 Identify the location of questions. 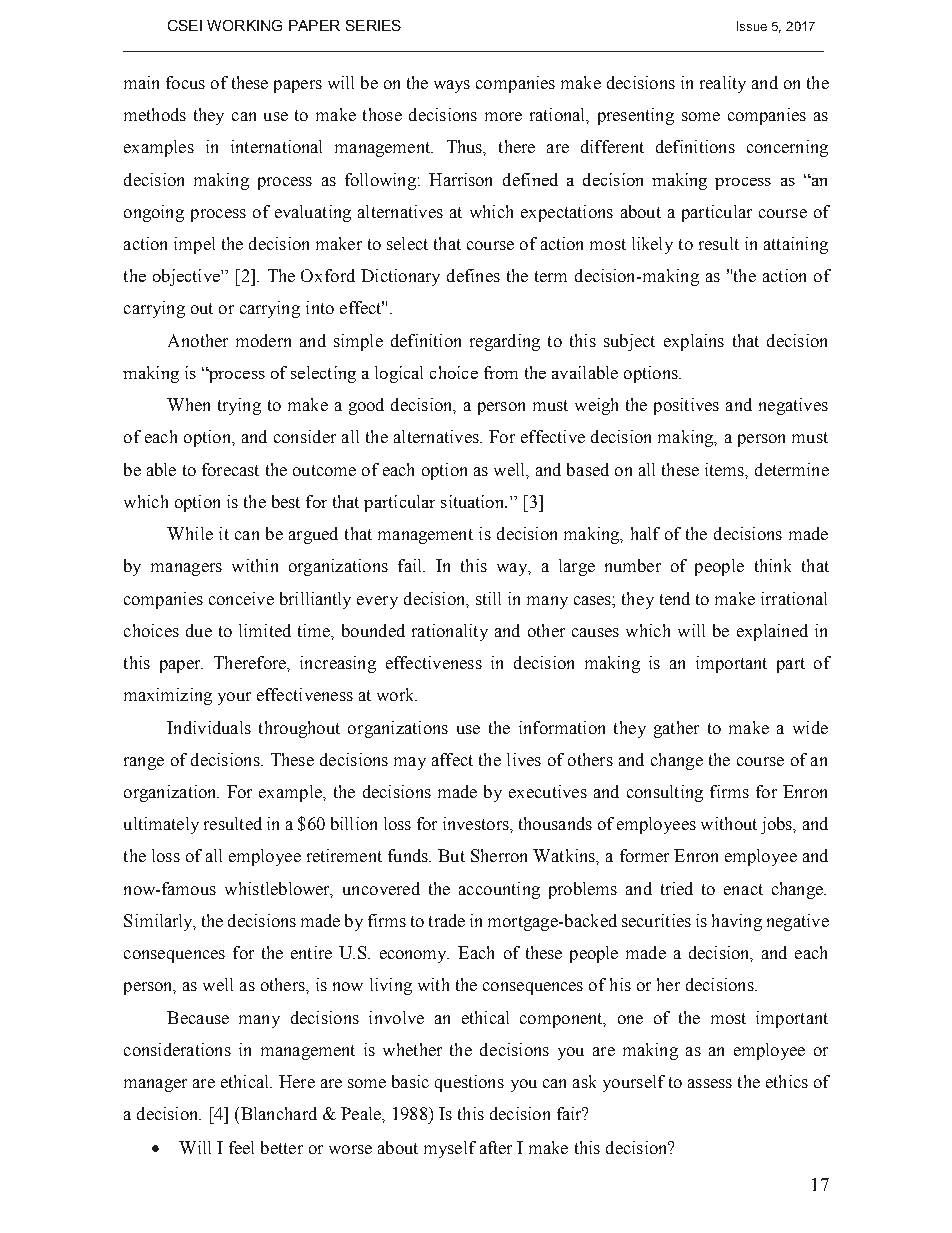
(469, 1083).
